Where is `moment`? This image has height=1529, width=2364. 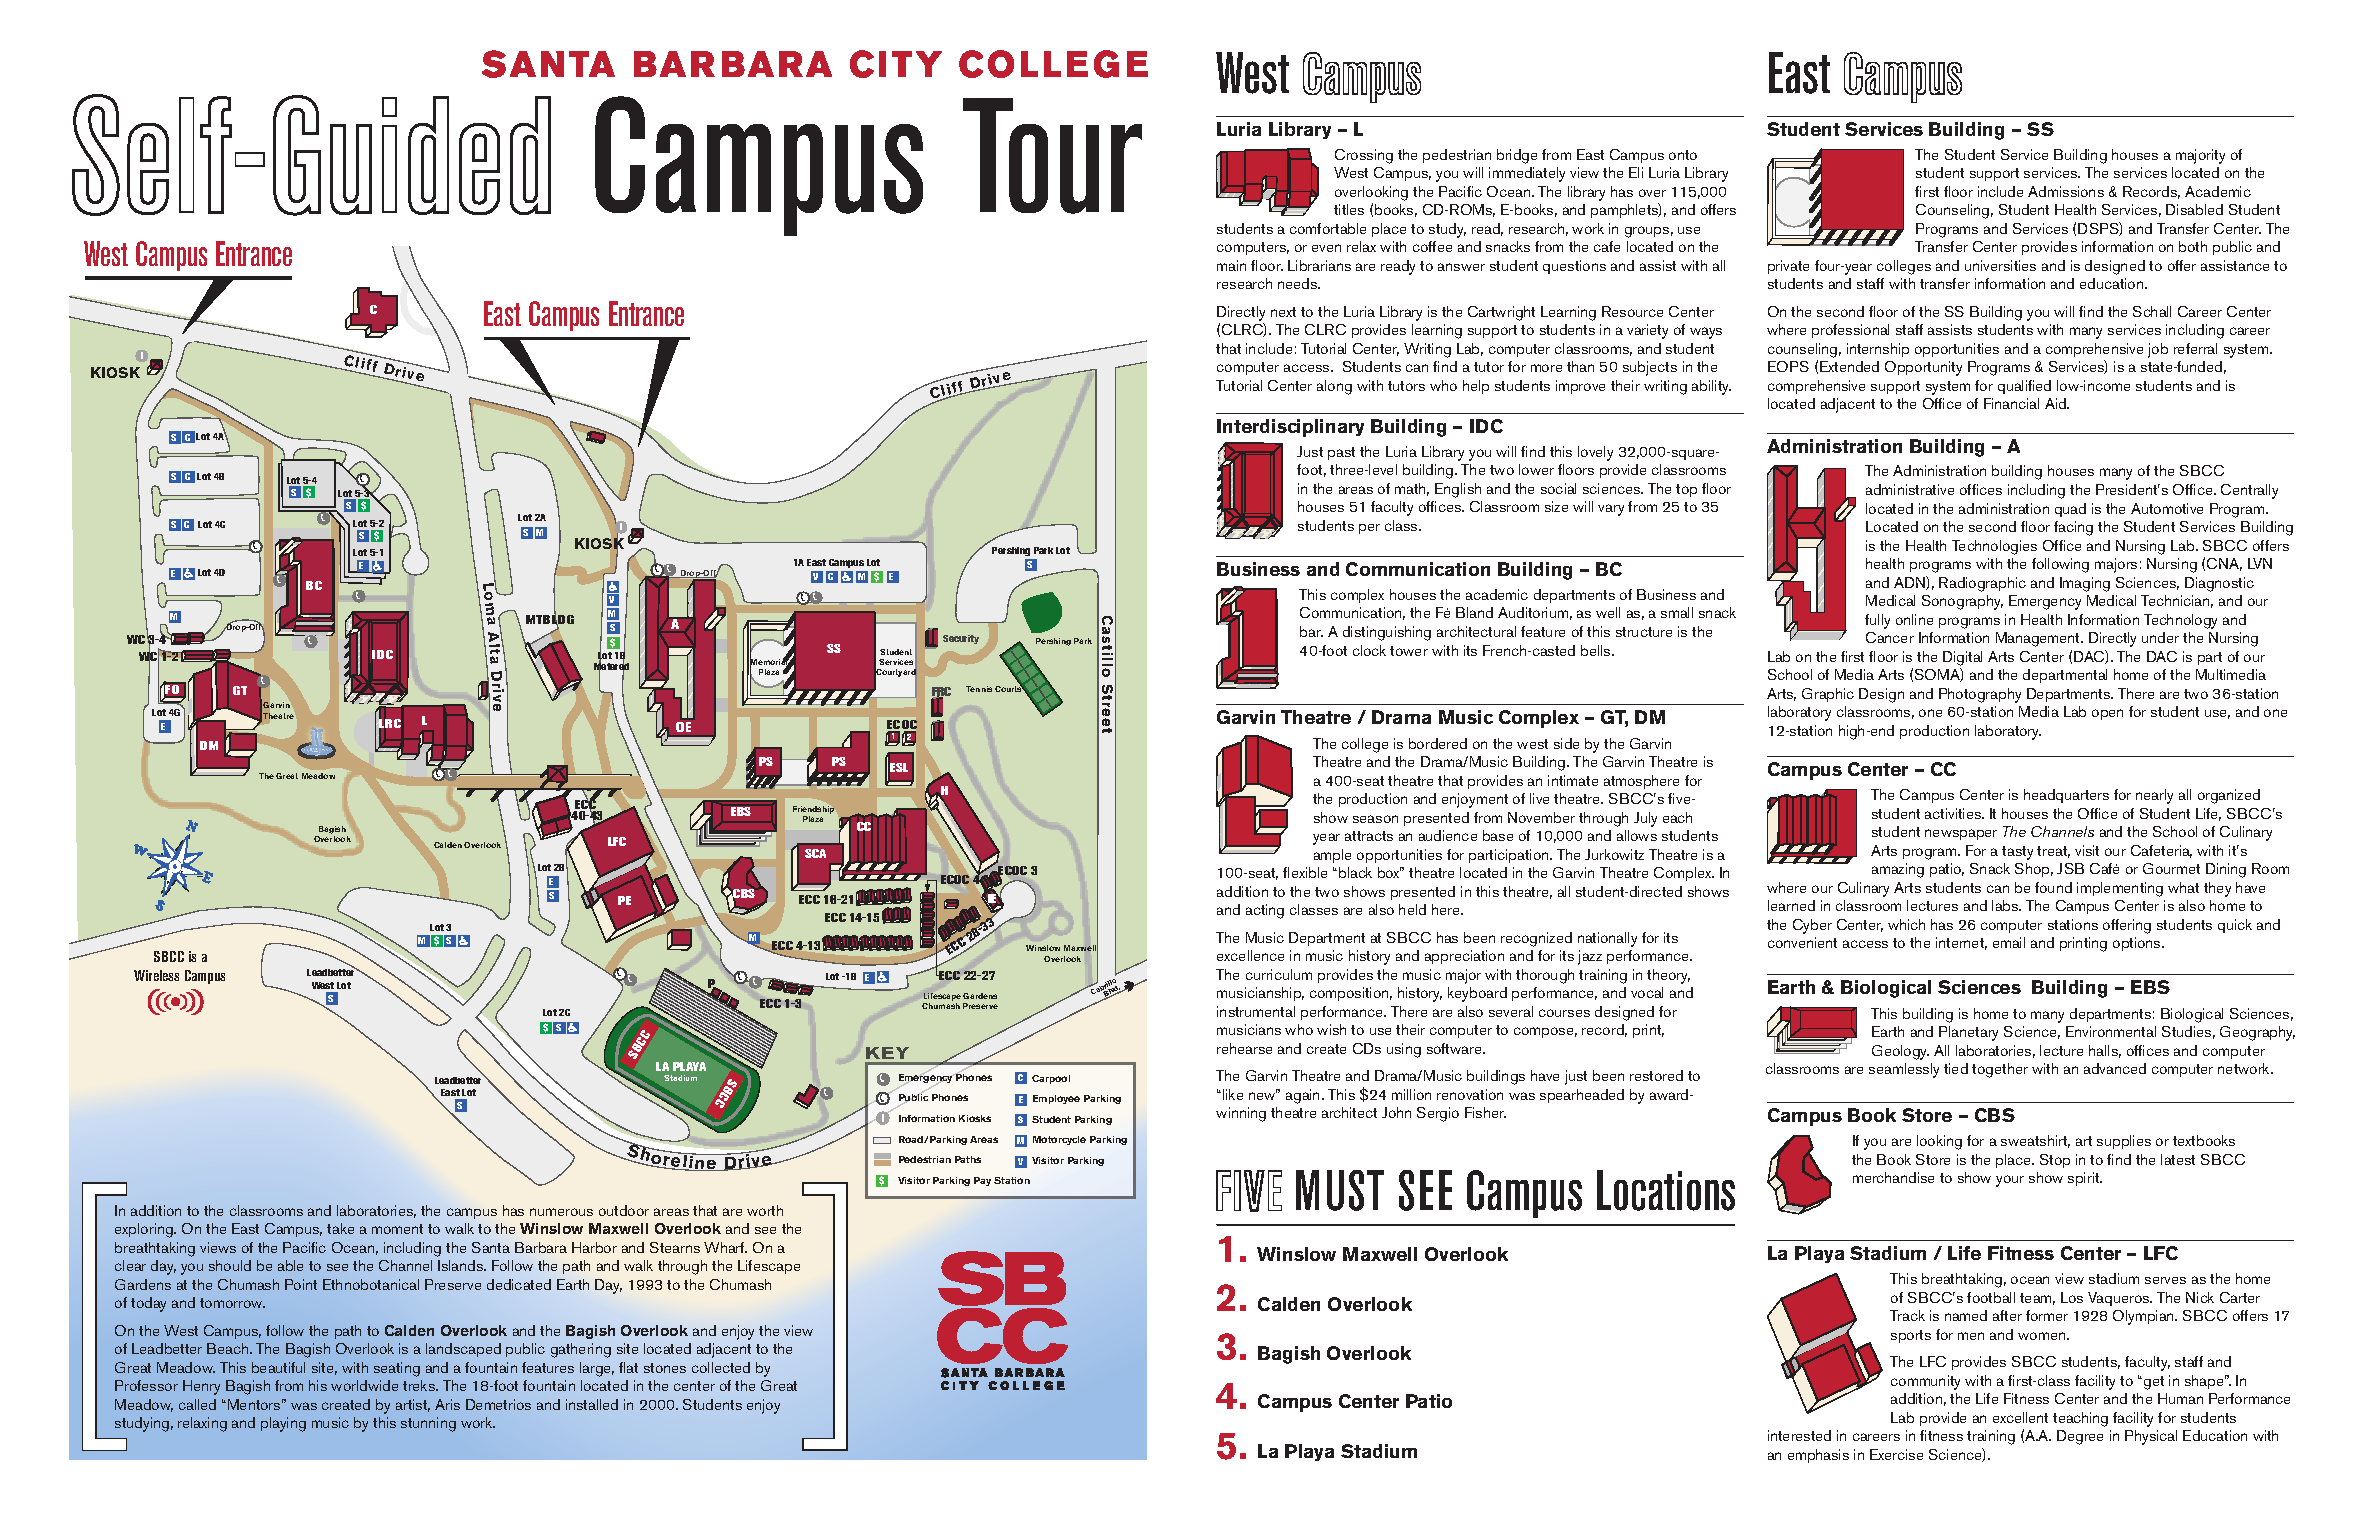
moment is located at coordinates (397, 1229).
